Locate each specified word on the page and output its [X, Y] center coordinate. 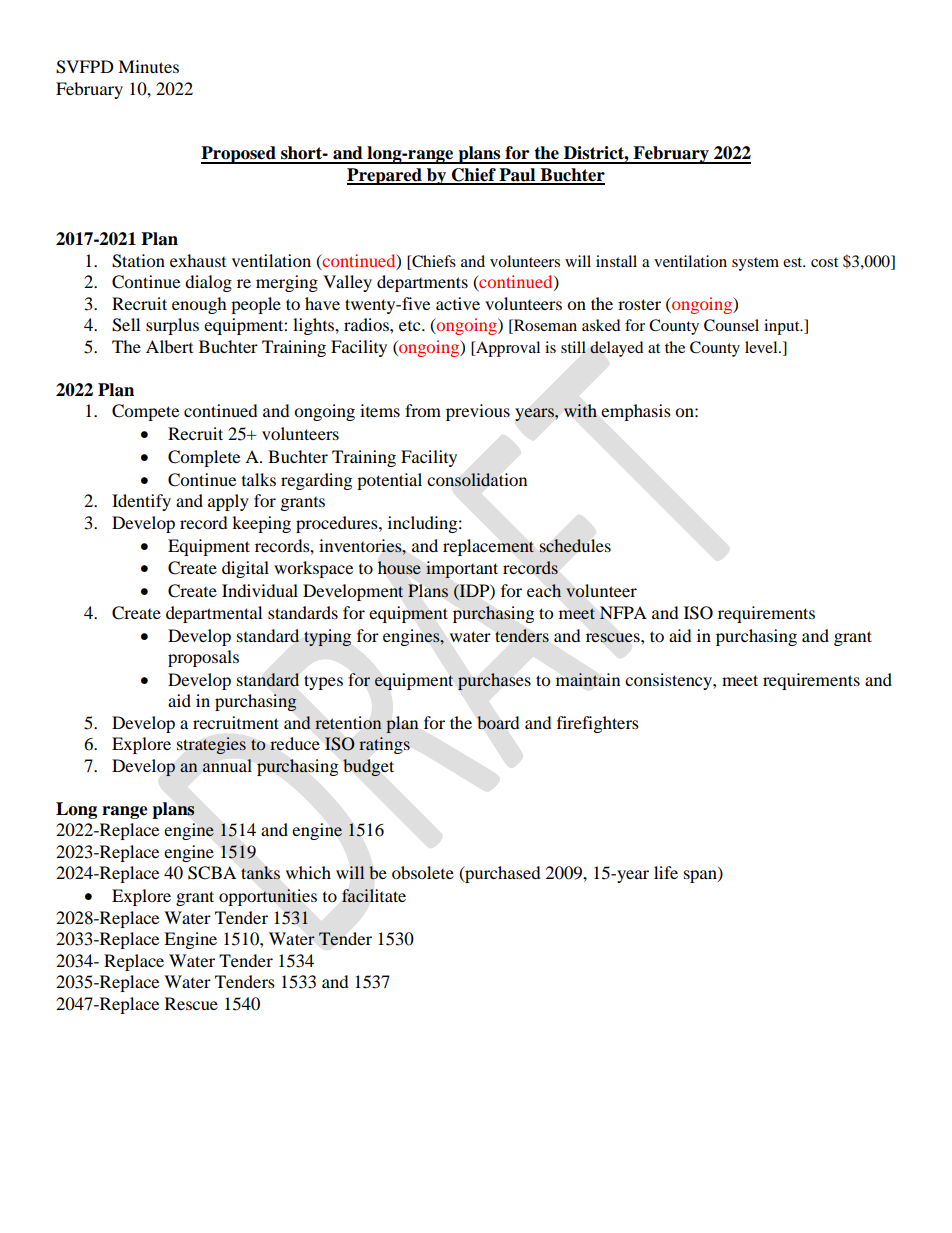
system [755, 264]
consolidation [477, 480]
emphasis [636, 412]
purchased [502, 874]
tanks [261, 872]
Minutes [148, 66]
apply [228, 502]
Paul [517, 176]
